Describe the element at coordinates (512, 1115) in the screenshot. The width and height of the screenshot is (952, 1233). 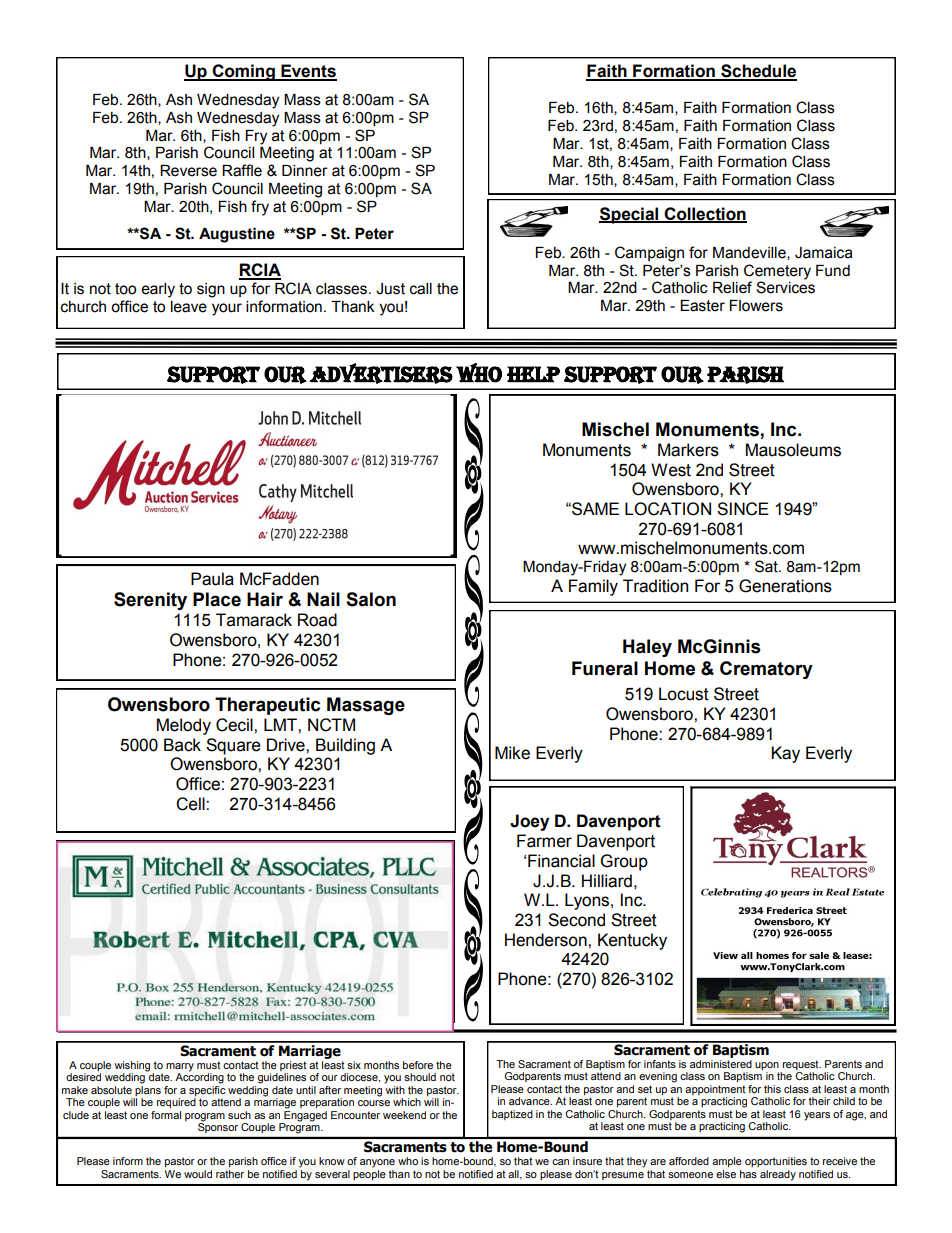
I see `baptized` at that location.
